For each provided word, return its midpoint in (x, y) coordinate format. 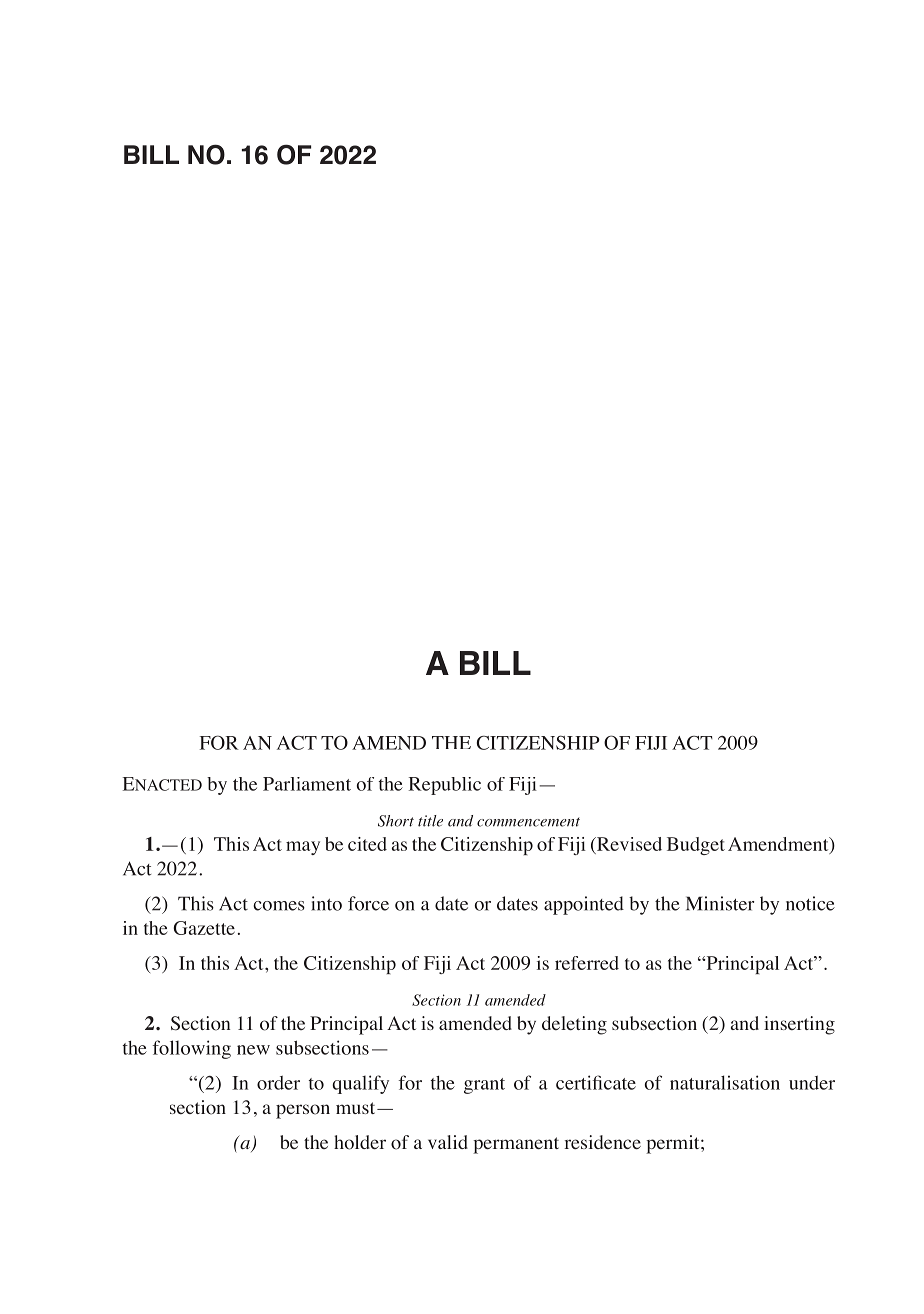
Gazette (204, 928)
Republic (445, 786)
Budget (696, 846)
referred (587, 963)
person (303, 1111)
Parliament (307, 784)
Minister (720, 903)
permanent (516, 1145)
